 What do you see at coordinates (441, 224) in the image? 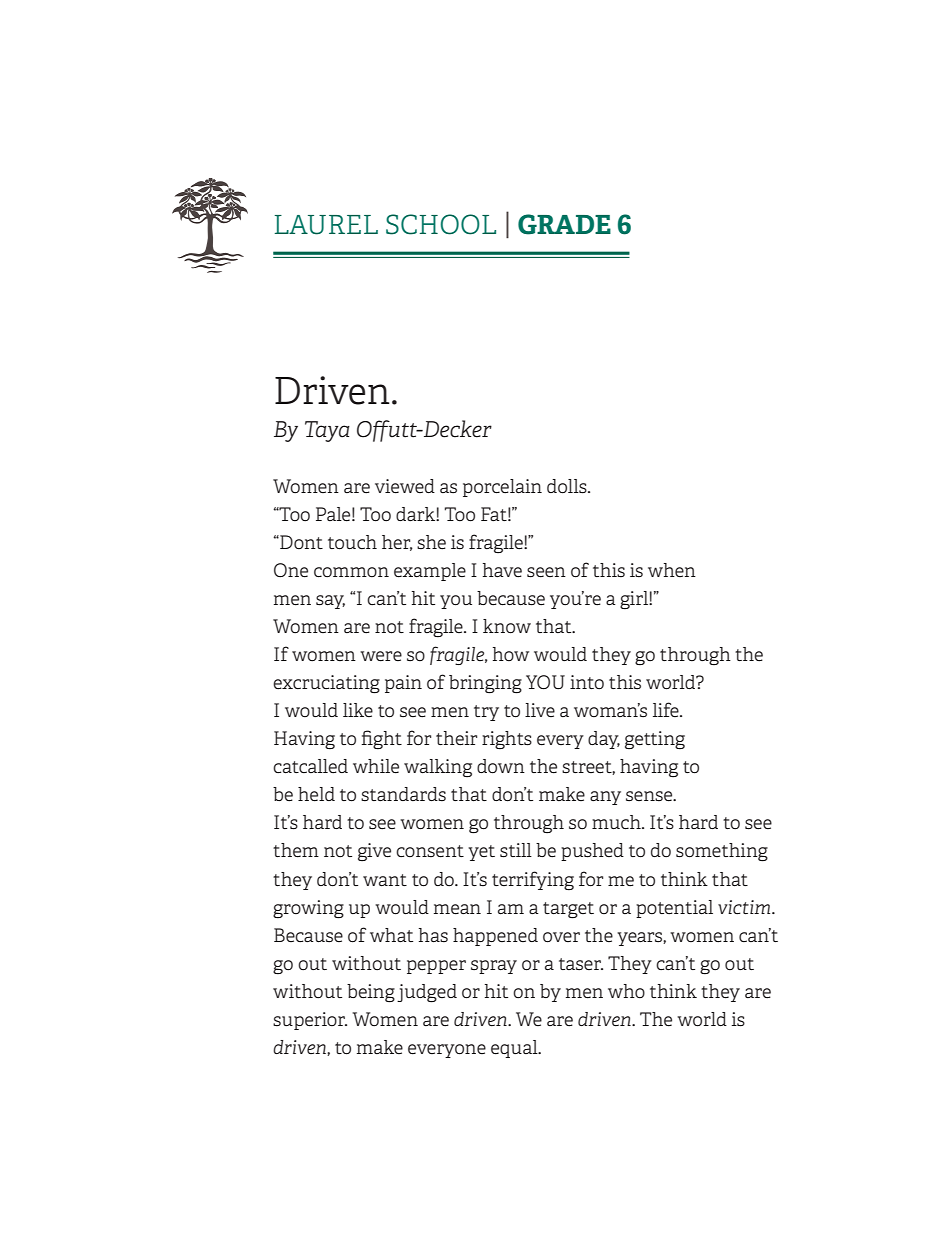
I see `SCHOOL` at bounding box center [441, 224].
